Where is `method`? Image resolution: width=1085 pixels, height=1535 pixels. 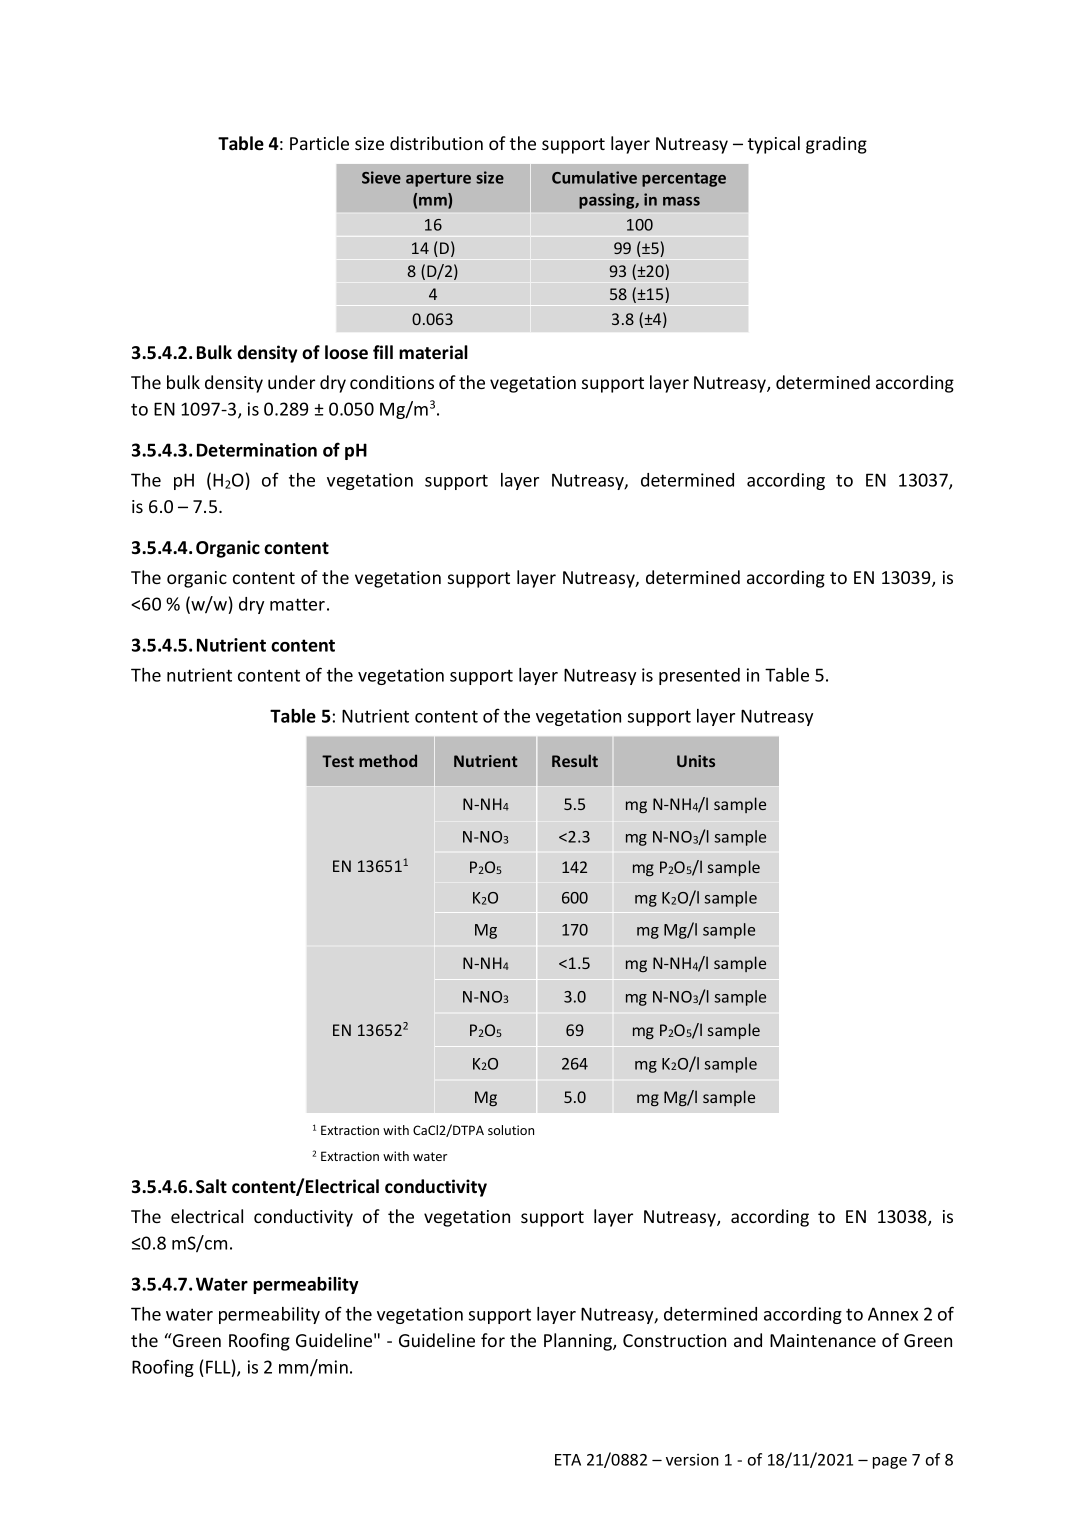 method is located at coordinates (388, 760).
